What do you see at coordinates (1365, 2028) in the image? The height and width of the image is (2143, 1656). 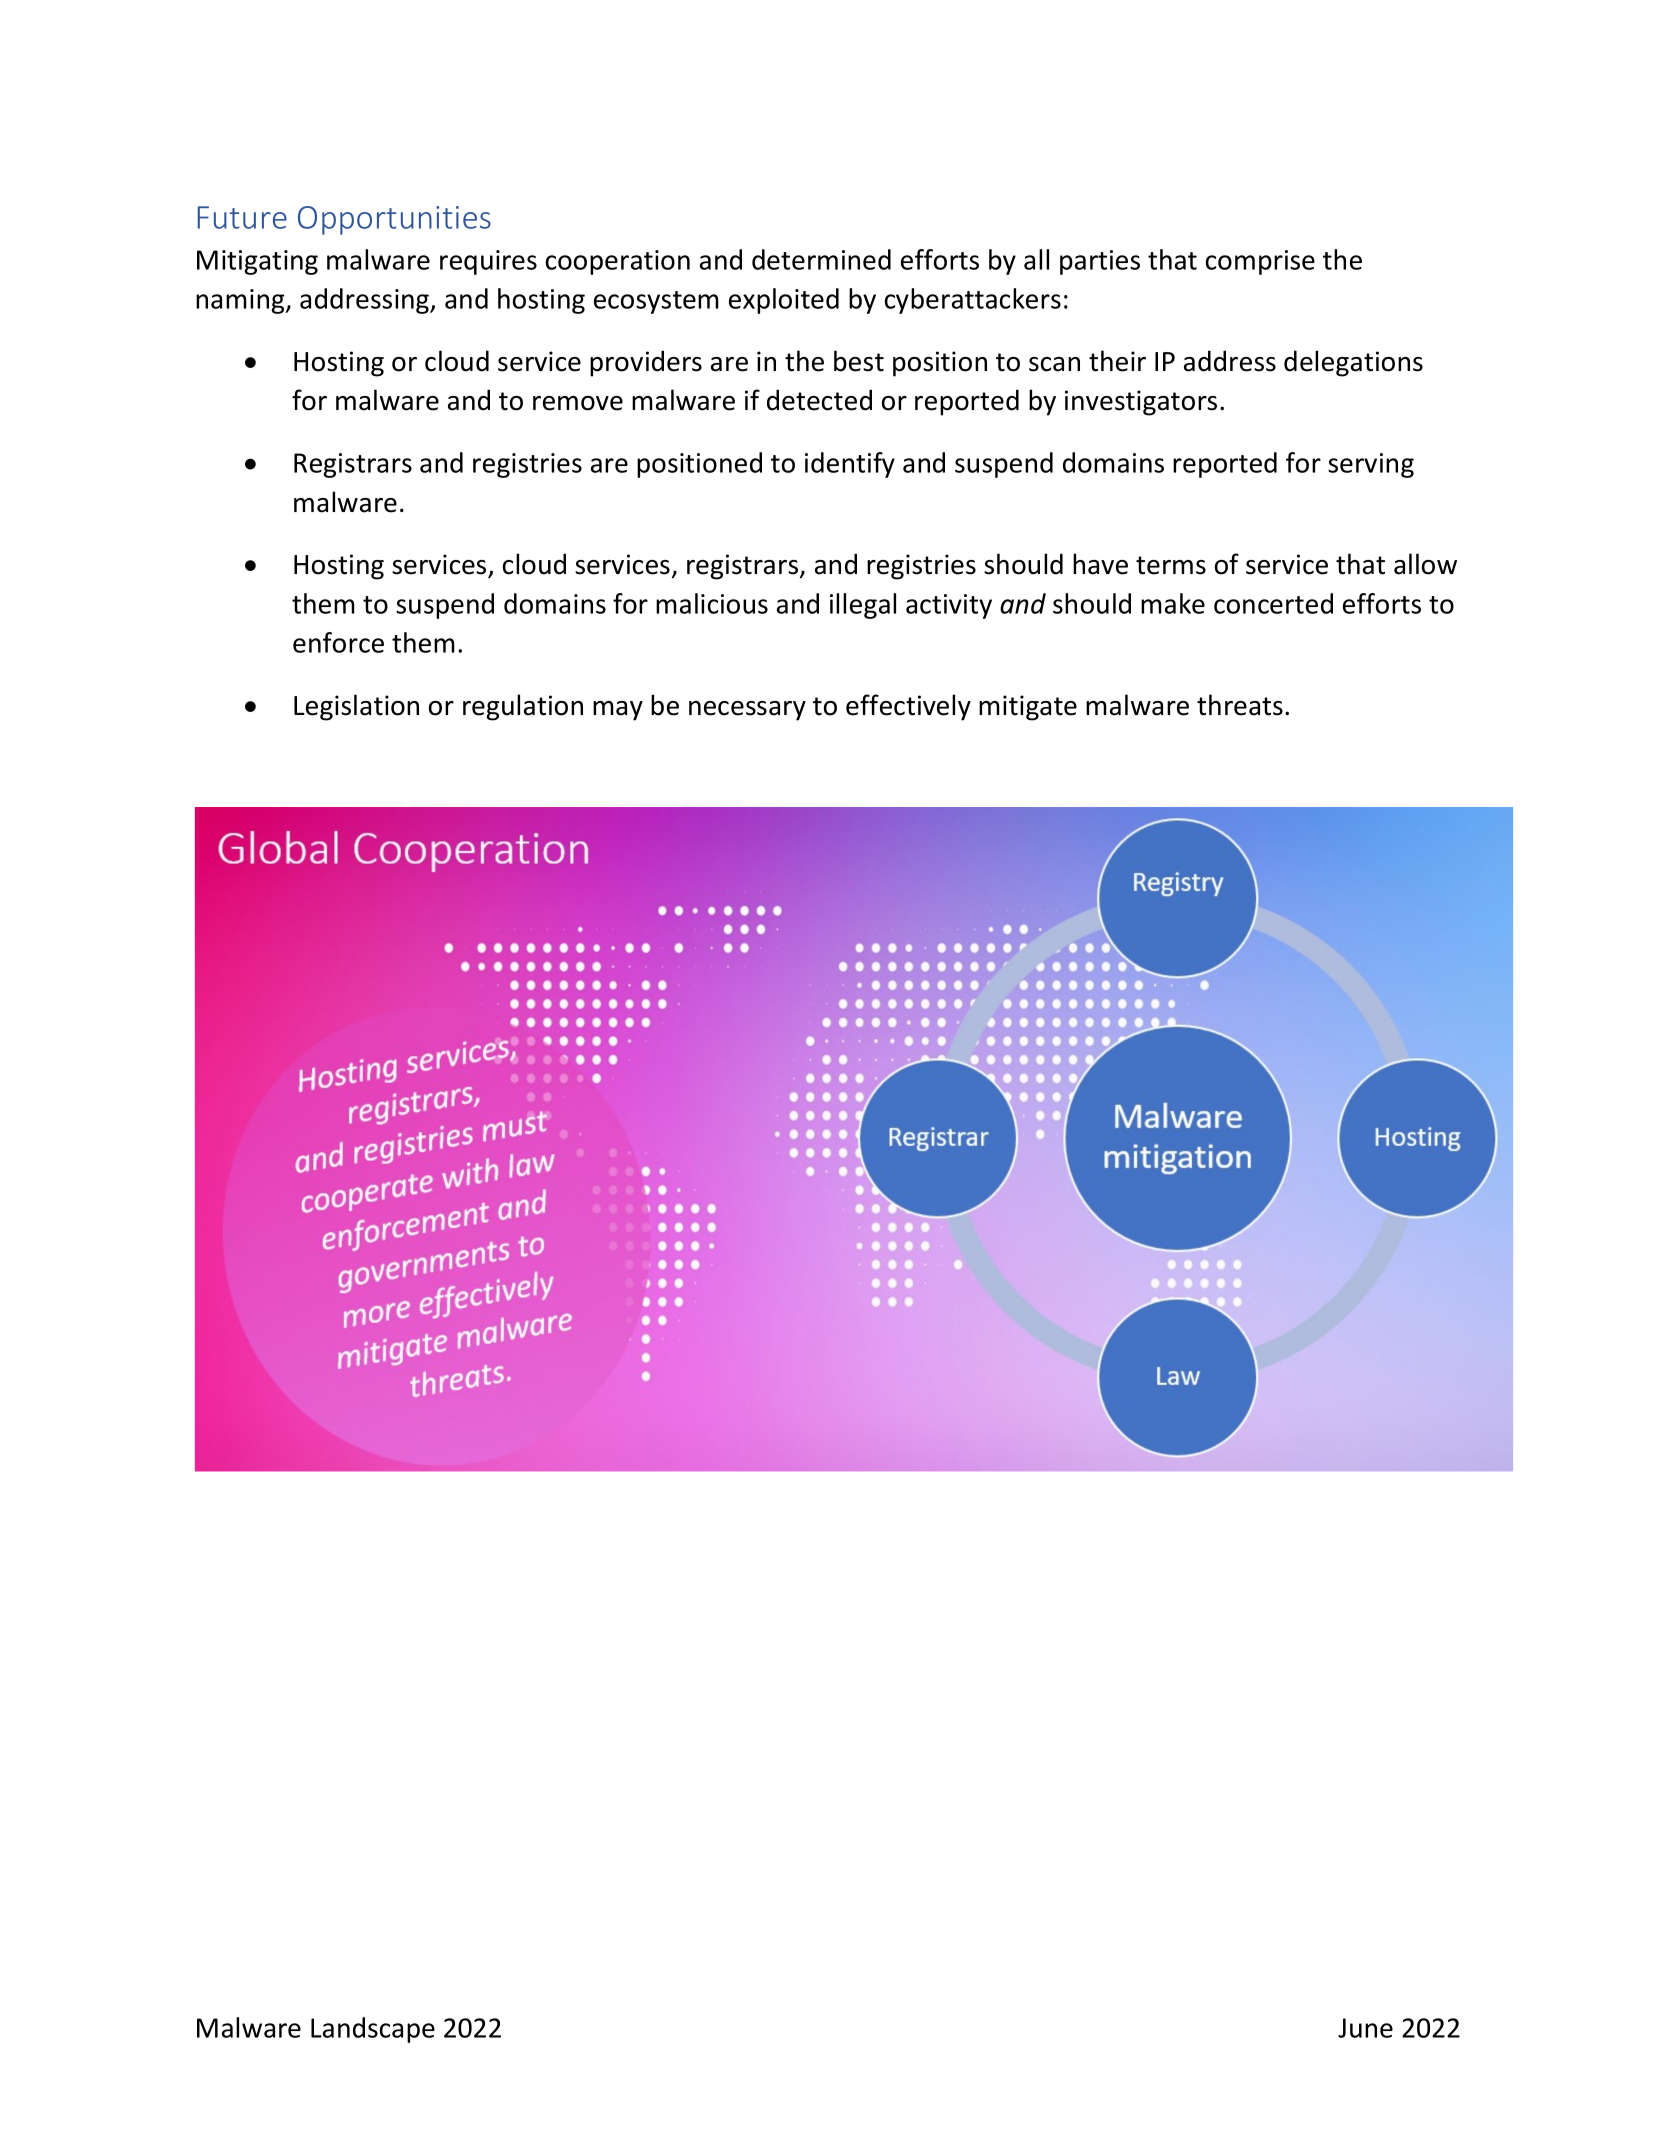 I see `June` at bounding box center [1365, 2028].
